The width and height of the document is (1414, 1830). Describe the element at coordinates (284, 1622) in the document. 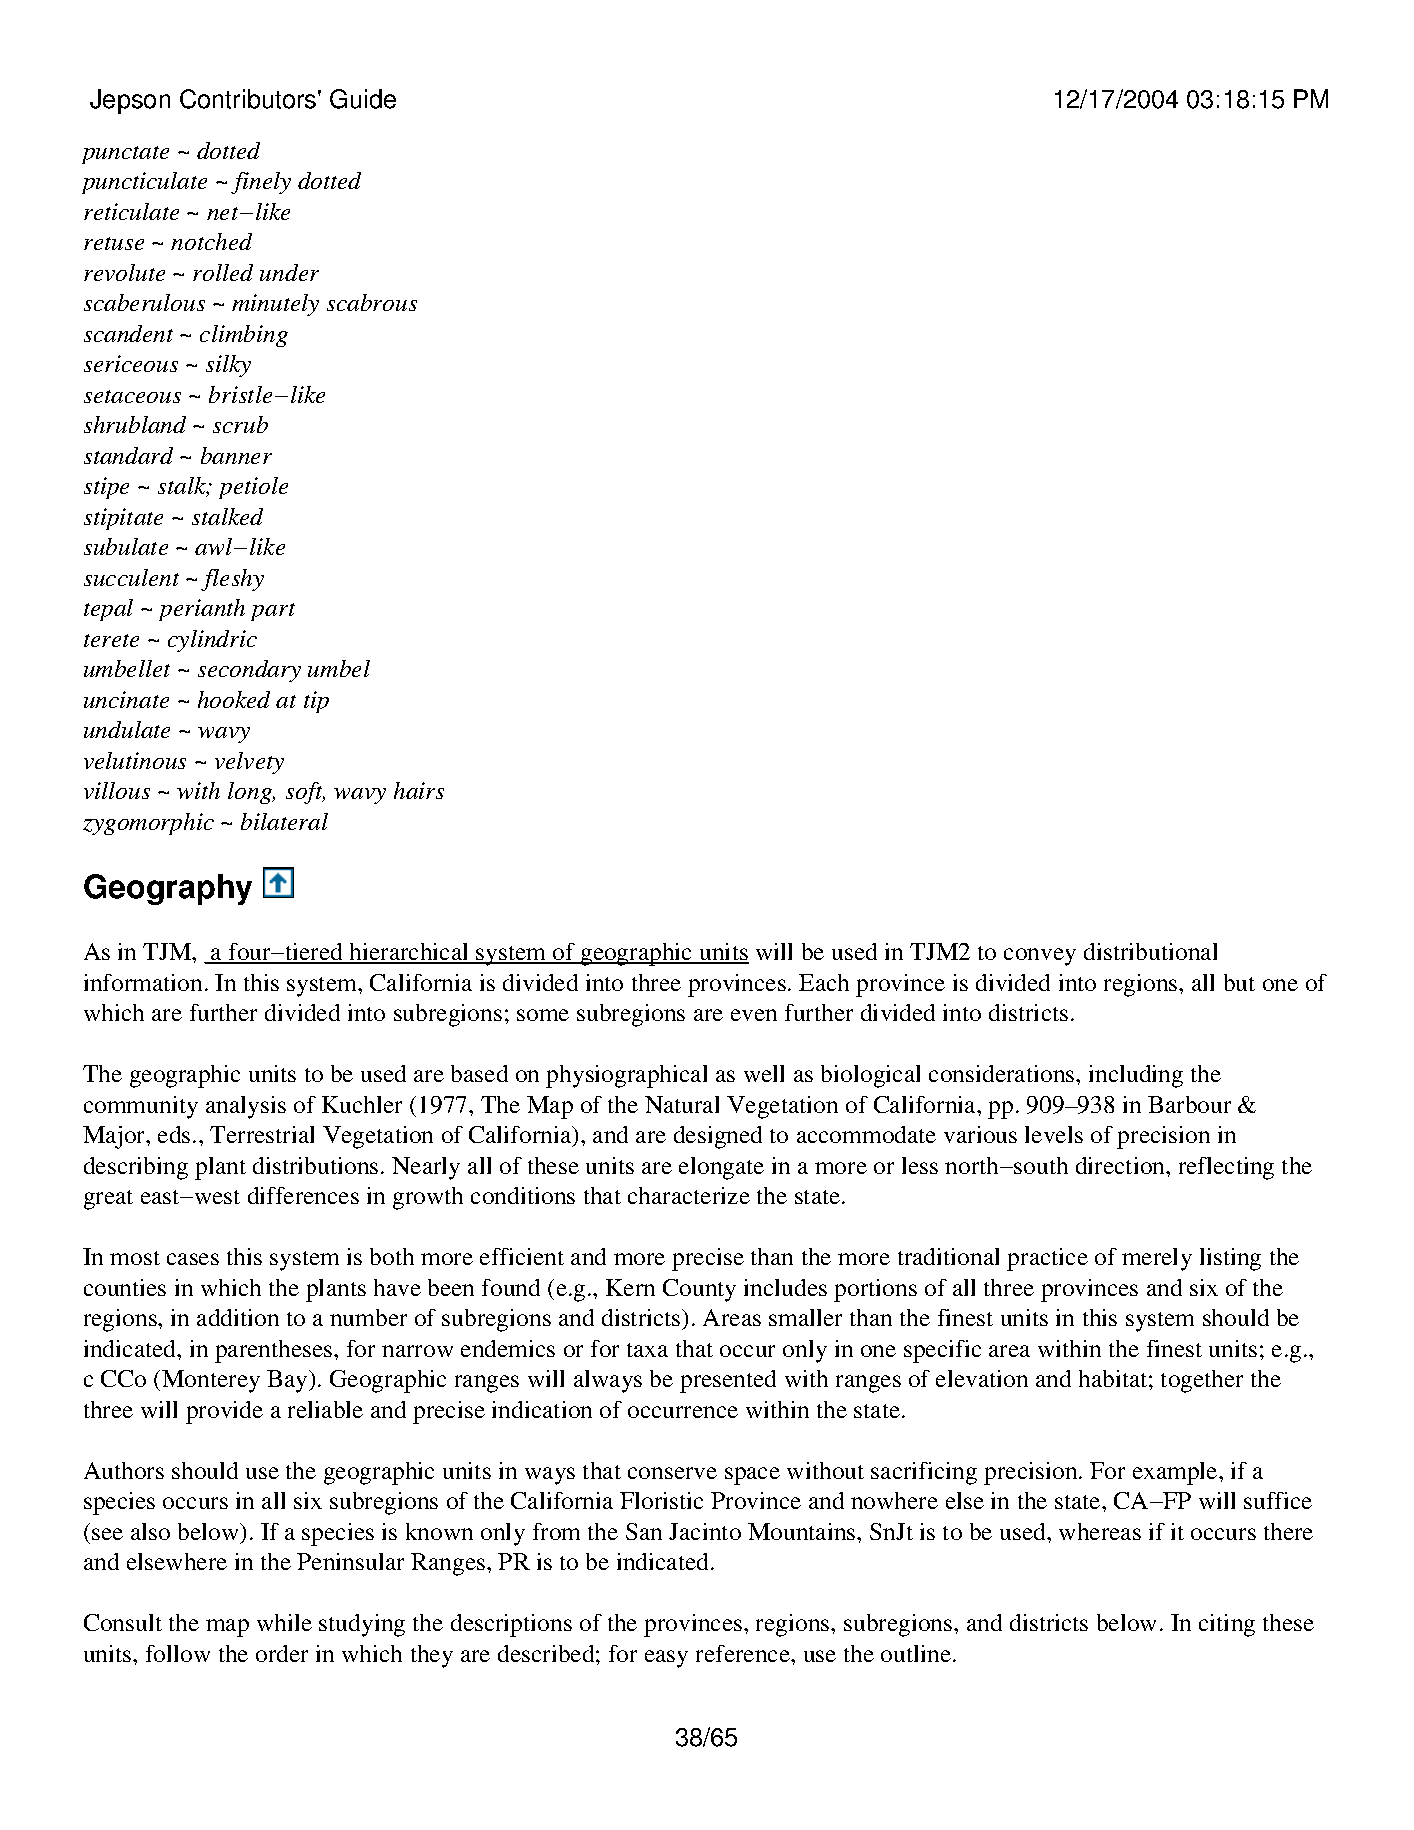

I see `while` at that location.
